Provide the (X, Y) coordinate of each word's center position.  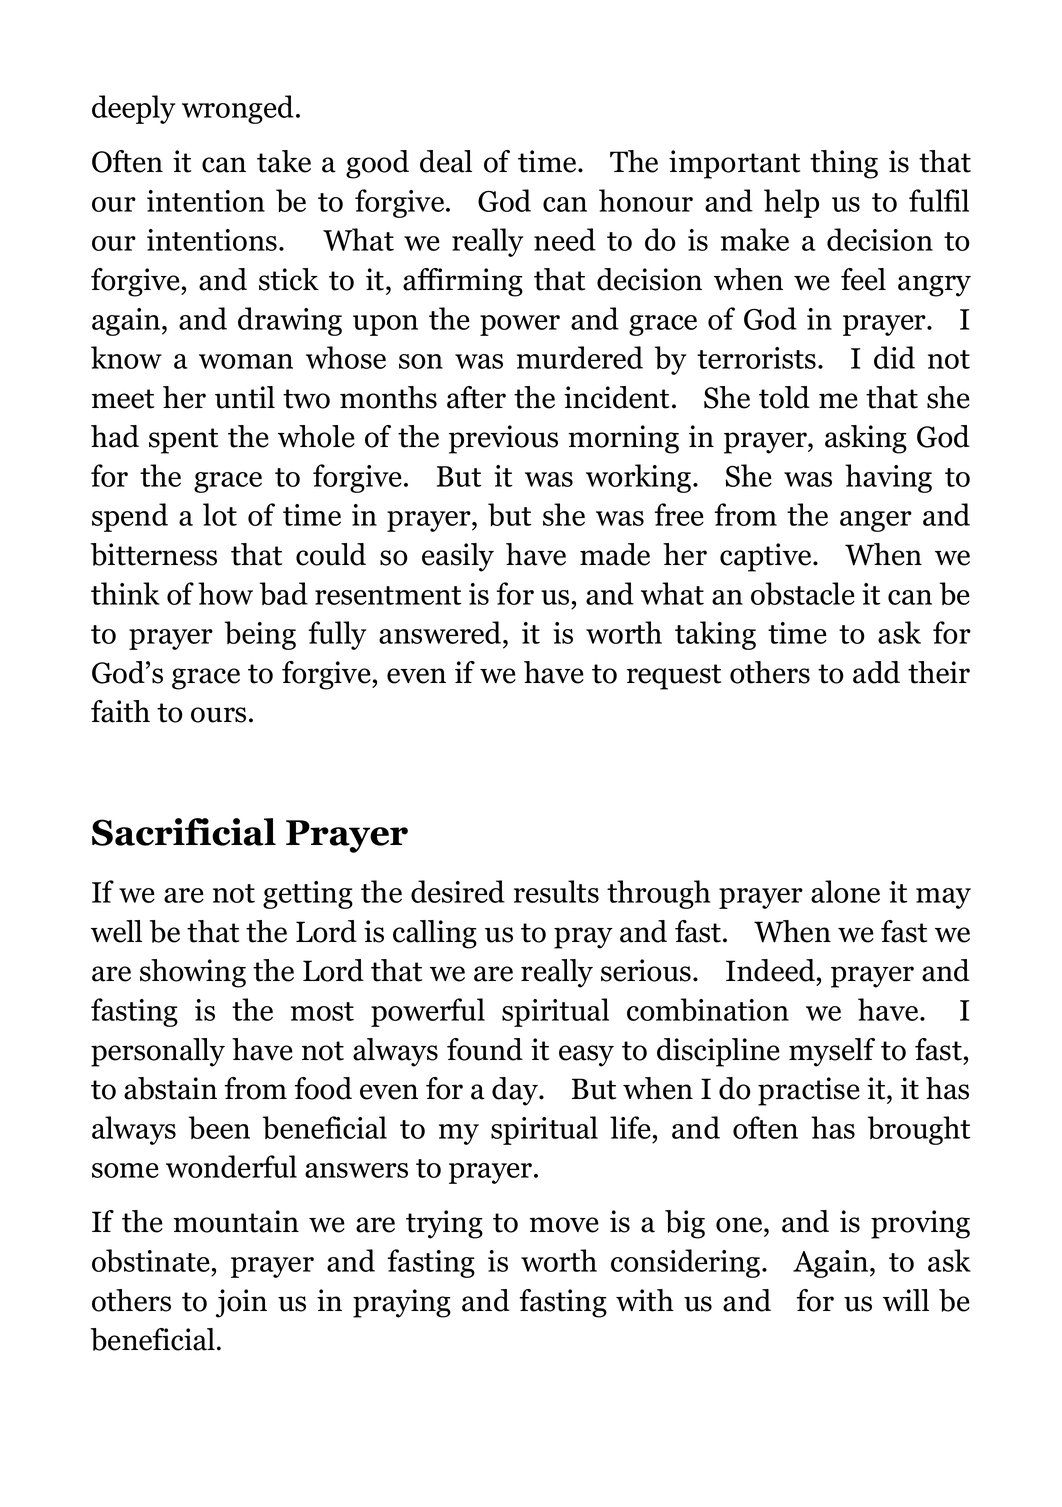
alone (845, 891)
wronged (238, 109)
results (556, 891)
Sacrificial (184, 832)
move (564, 1225)
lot (220, 514)
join (241, 1303)
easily (458, 557)
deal (446, 161)
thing (844, 164)
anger (876, 521)
